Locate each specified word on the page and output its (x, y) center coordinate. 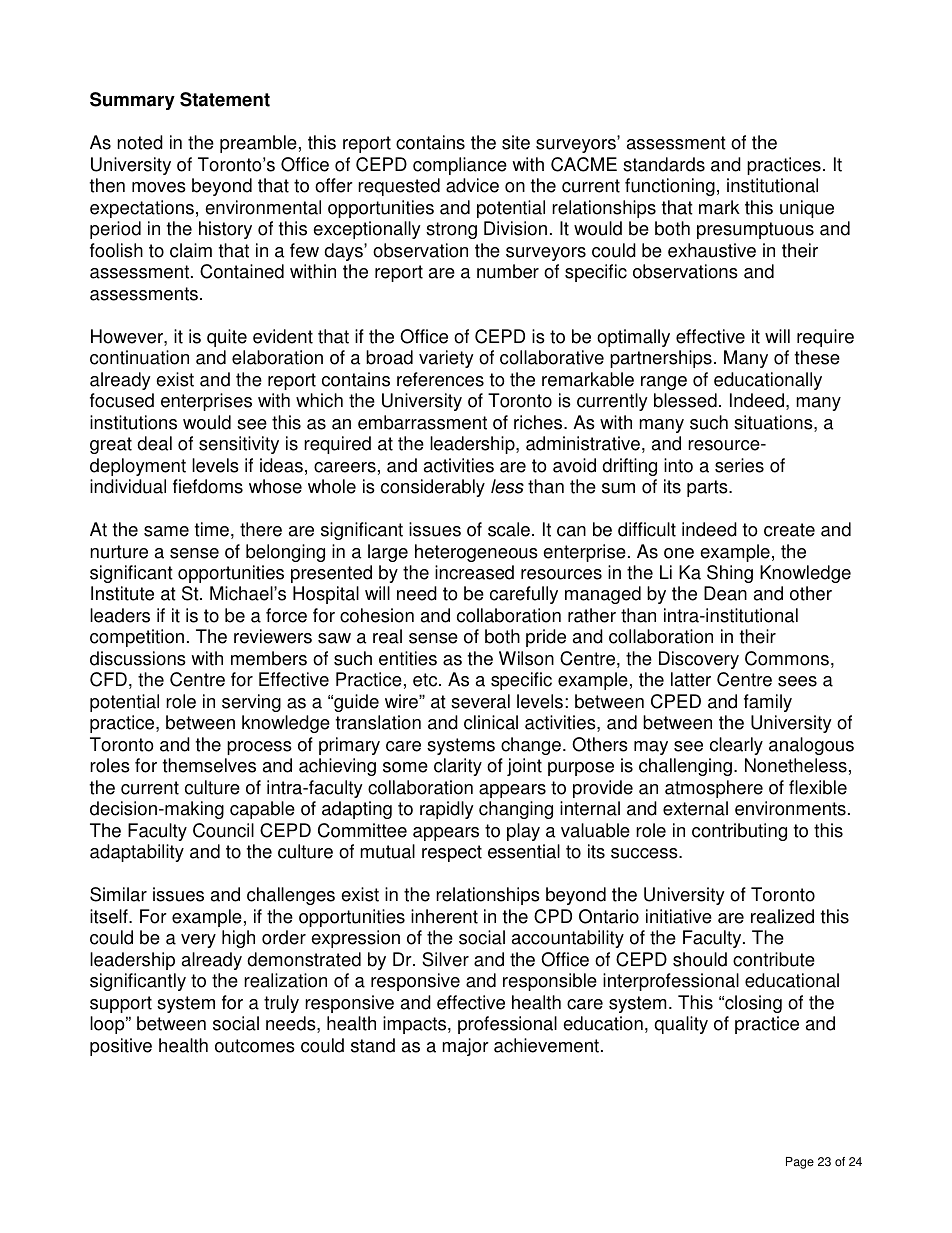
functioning (670, 187)
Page (800, 1163)
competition (137, 638)
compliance (460, 166)
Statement (225, 99)
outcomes (255, 1046)
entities (408, 658)
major (465, 1047)
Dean (725, 593)
